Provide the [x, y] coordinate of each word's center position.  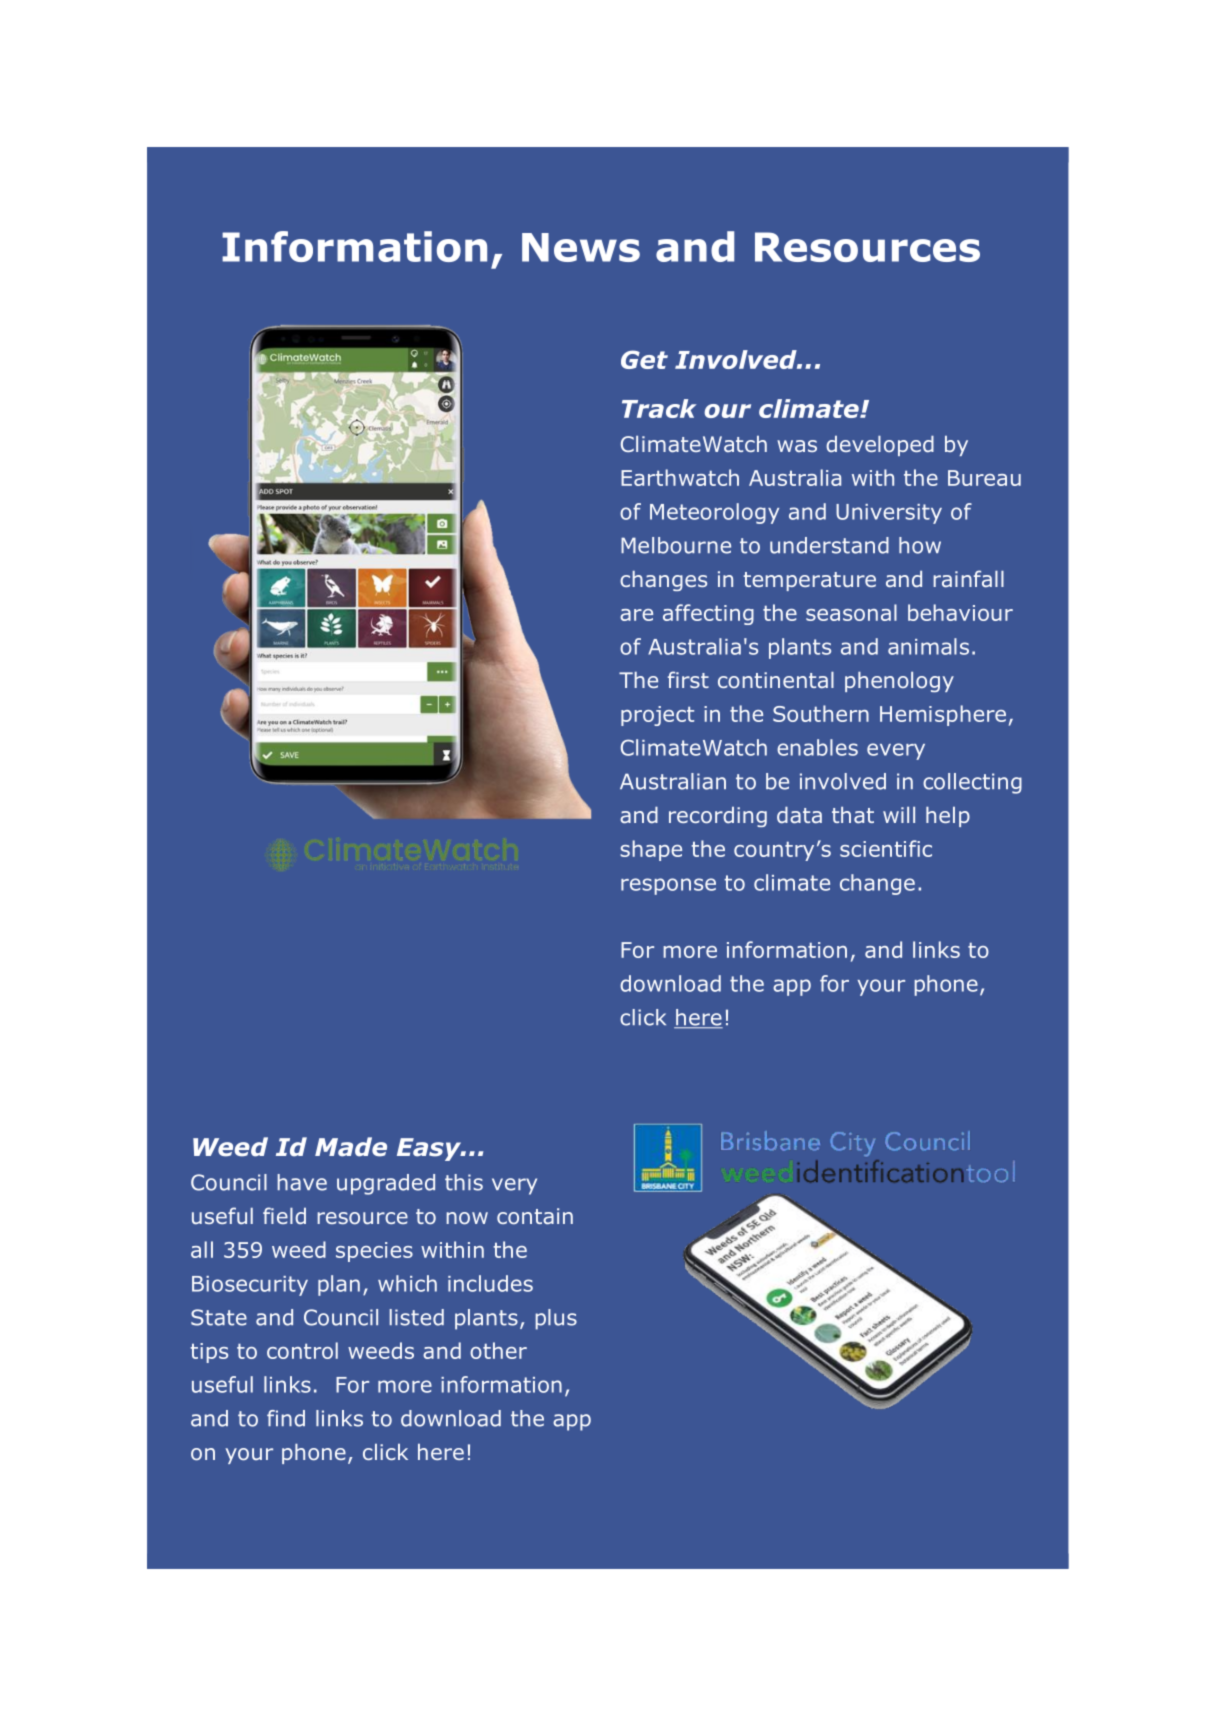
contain [535, 1216]
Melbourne [676, 545]
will [899, 815]
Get [644, 359]
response [668, 886]
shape [651, 850]
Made [351, 1147]
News [581, 247]
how [920, 545]
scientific [886, 848]
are [636, 615]
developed [880, 446]
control [302, 1350]
